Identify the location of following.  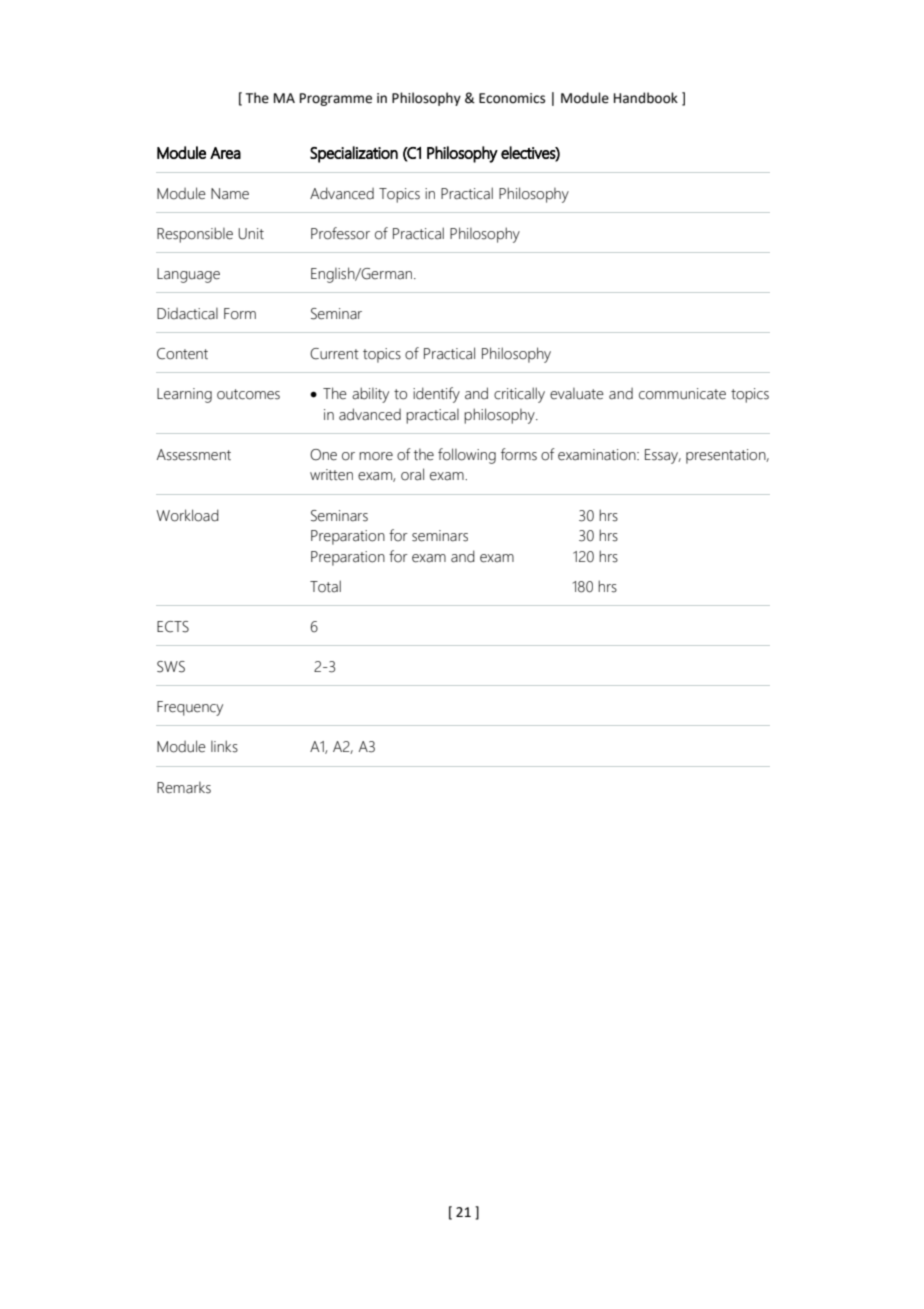
(467, 456).
